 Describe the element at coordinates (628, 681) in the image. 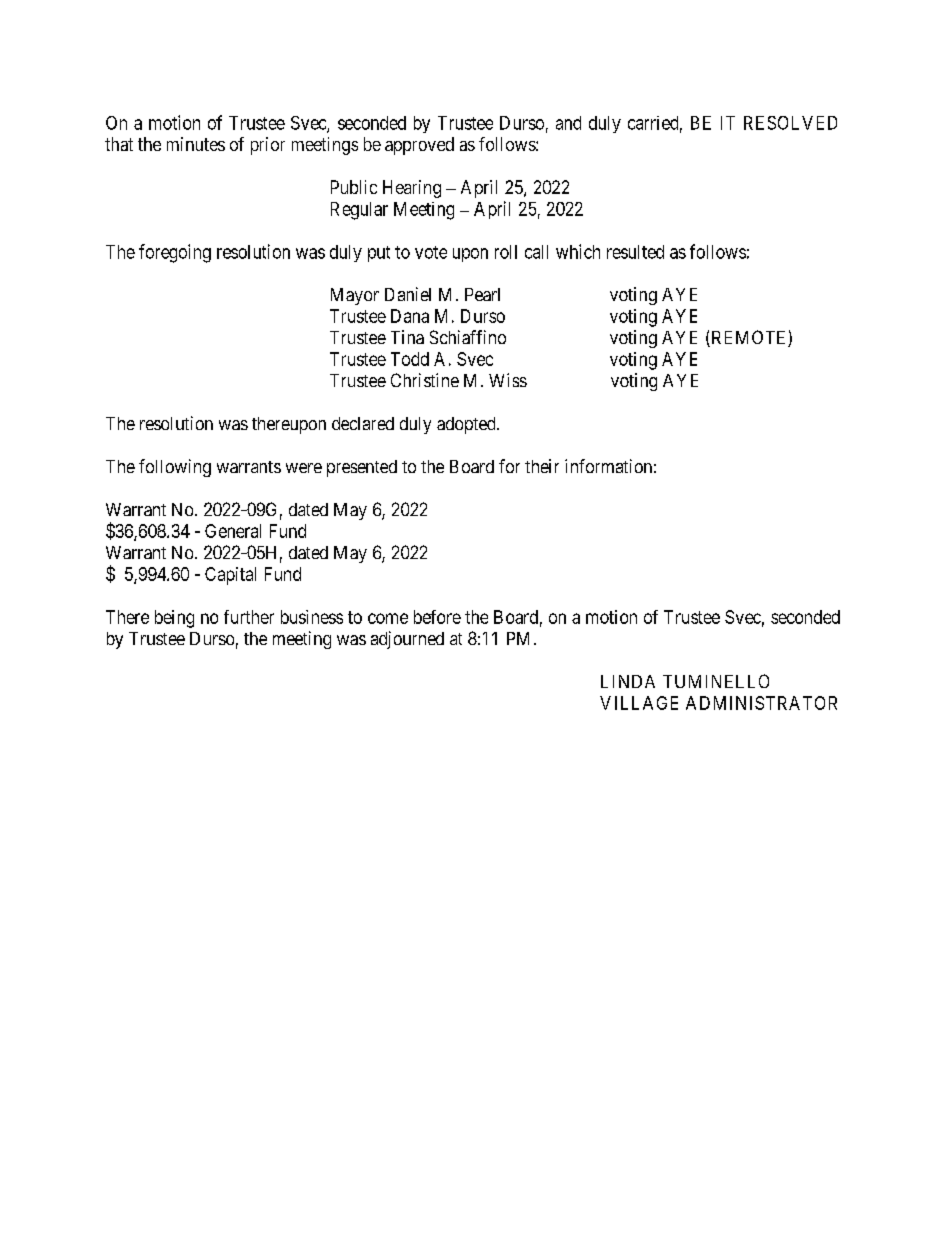

I see `LINDA` at that location.
